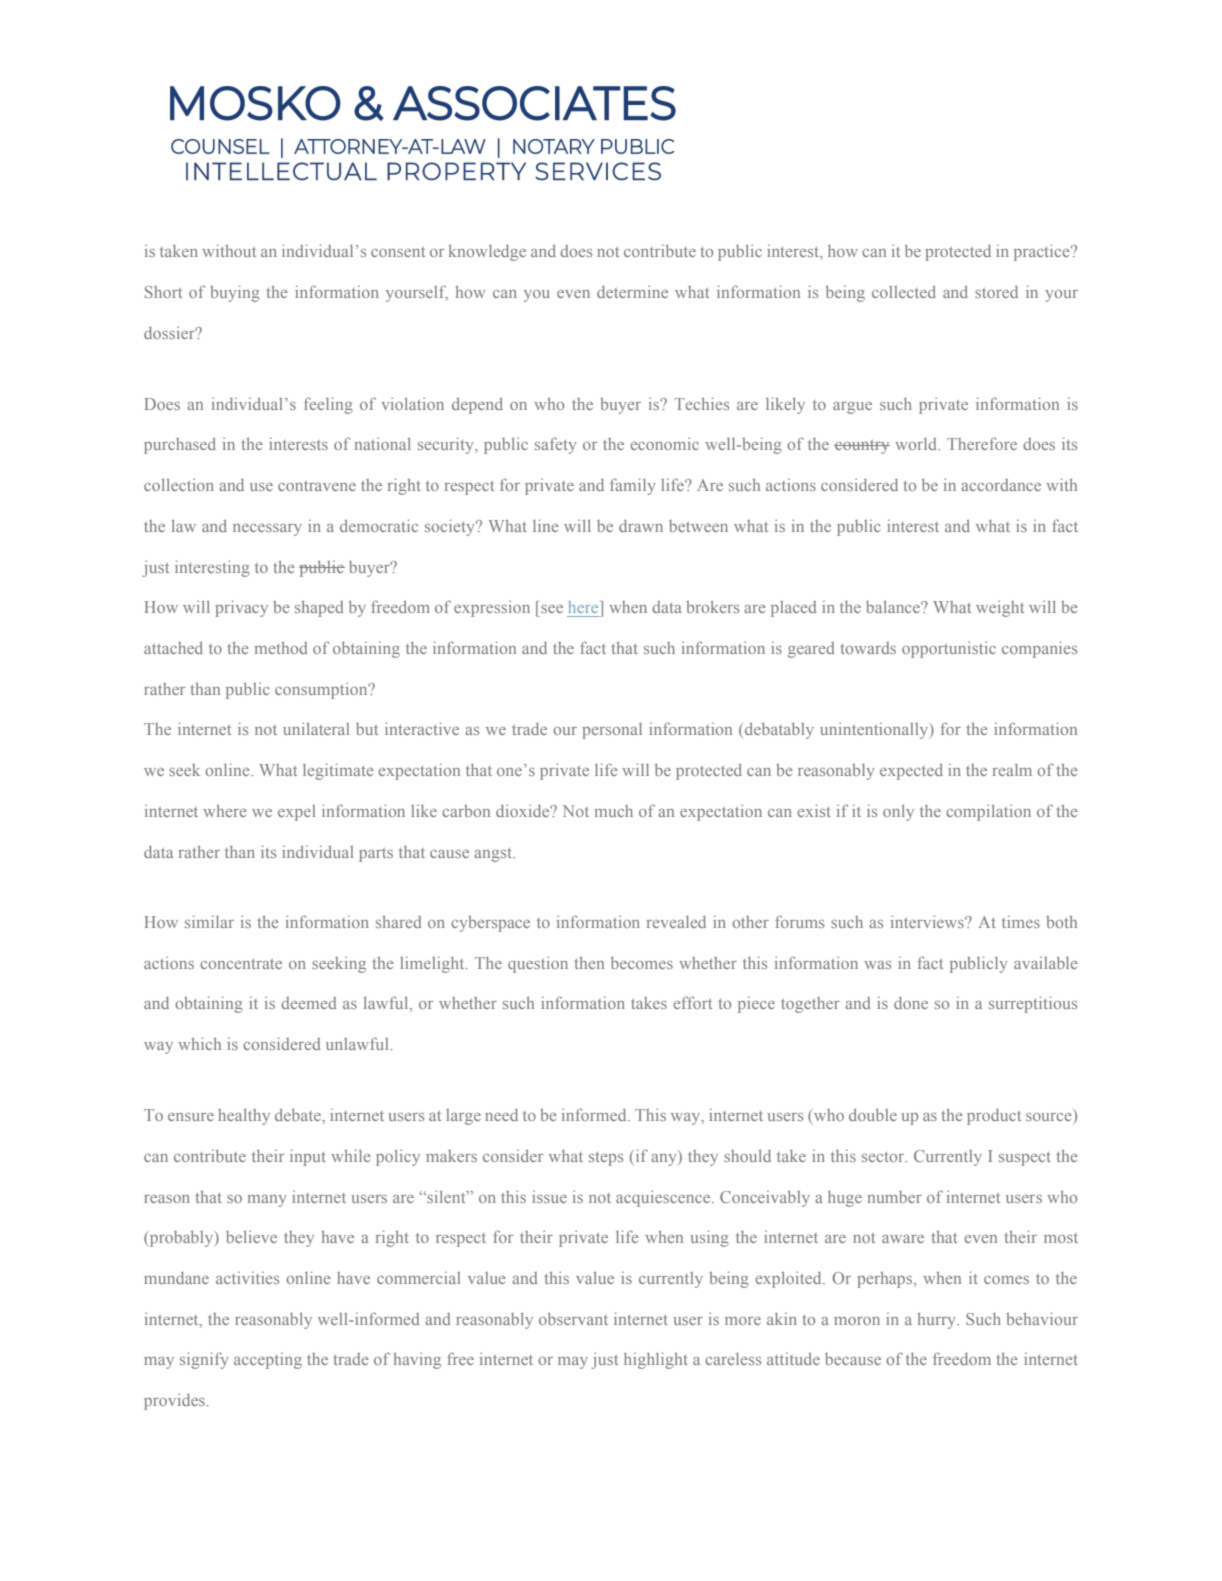  Describe the element at coordinates (996, 292) in the screenshot. I see `stored` at that location.
